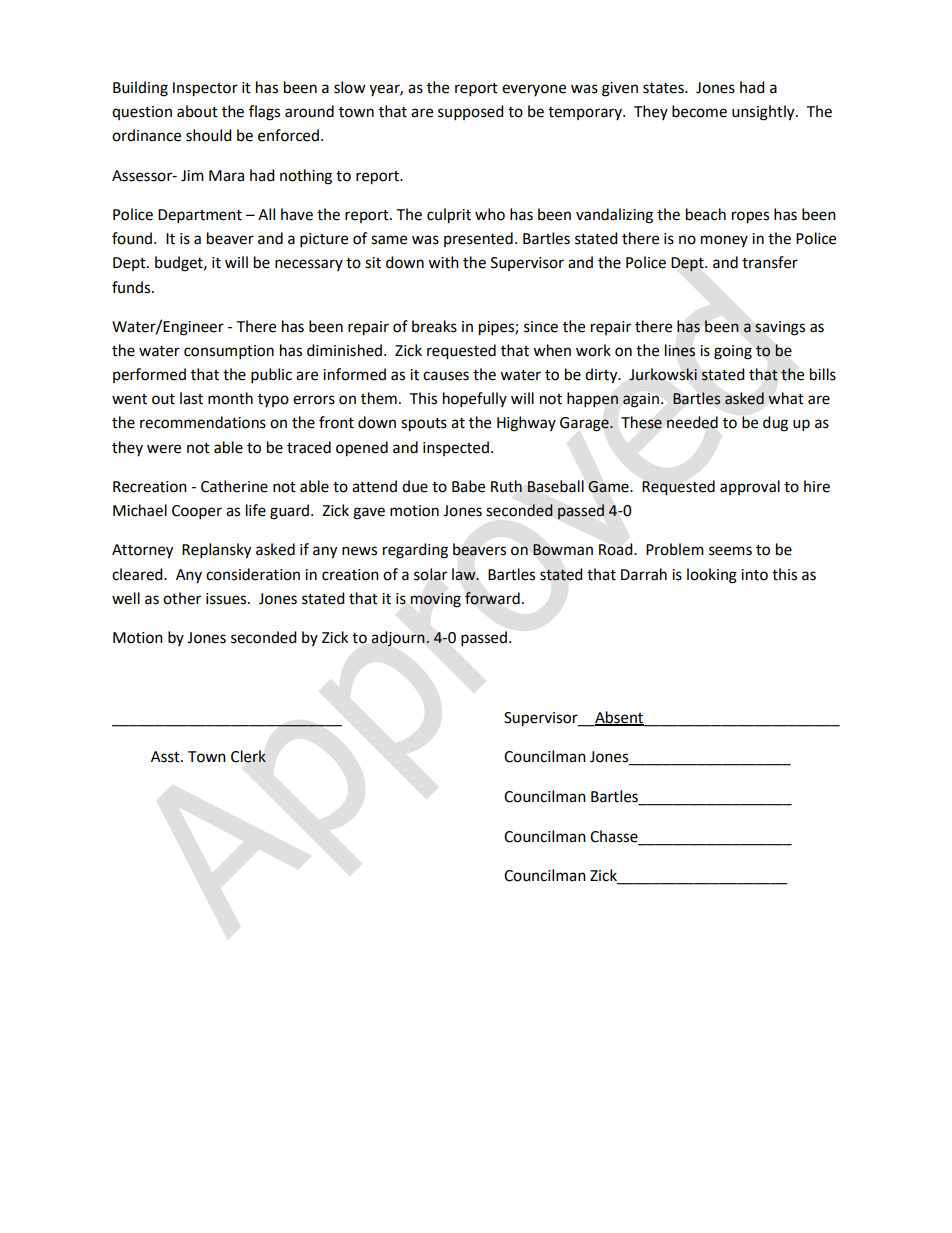 This screenshot has height=1233, width=952. What do you see at coordinates (775, 424) in the screenshot?
I see `dug` at bounding box center [775, 424].
